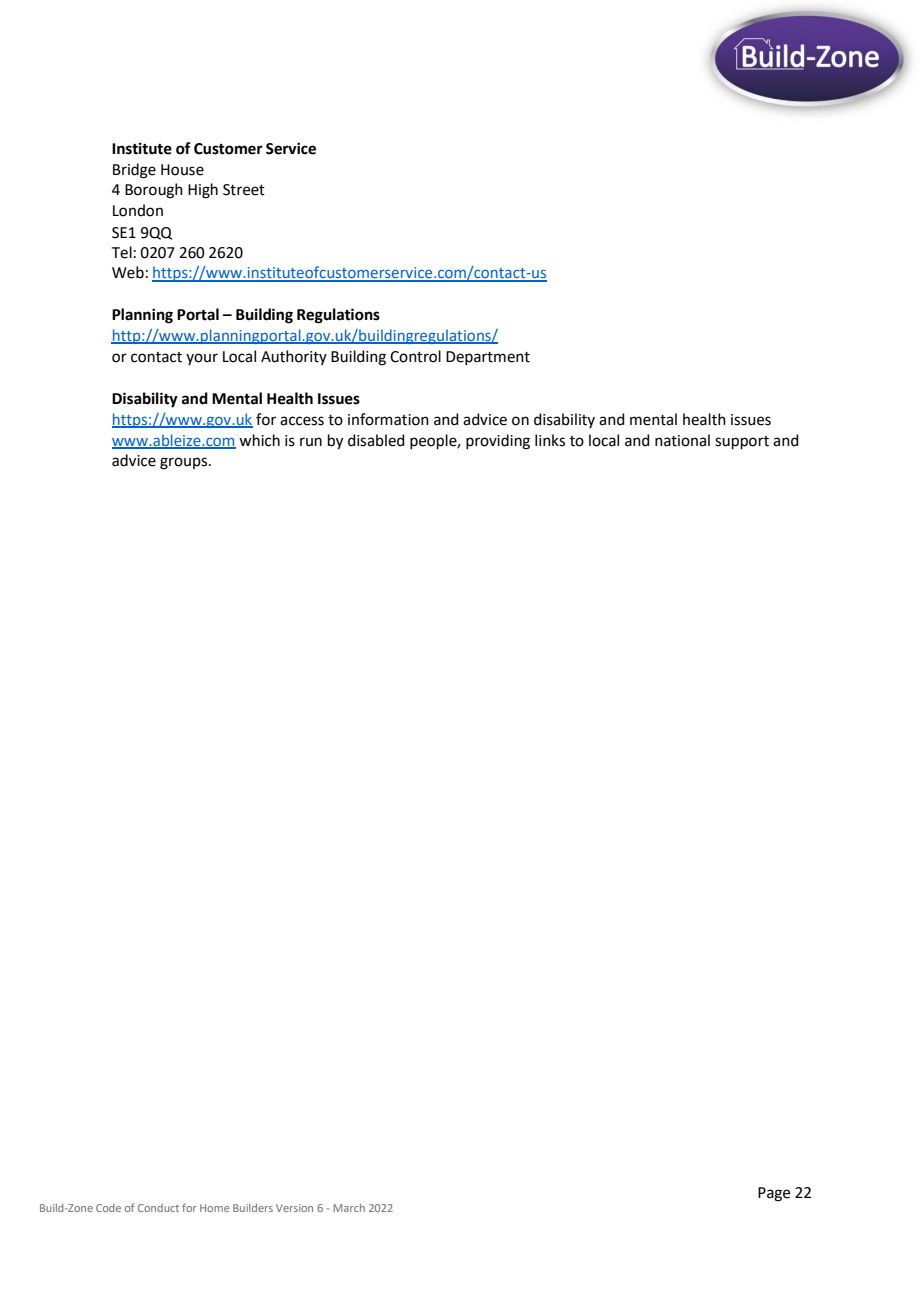  I want to click on Department, so click(488, 358).
